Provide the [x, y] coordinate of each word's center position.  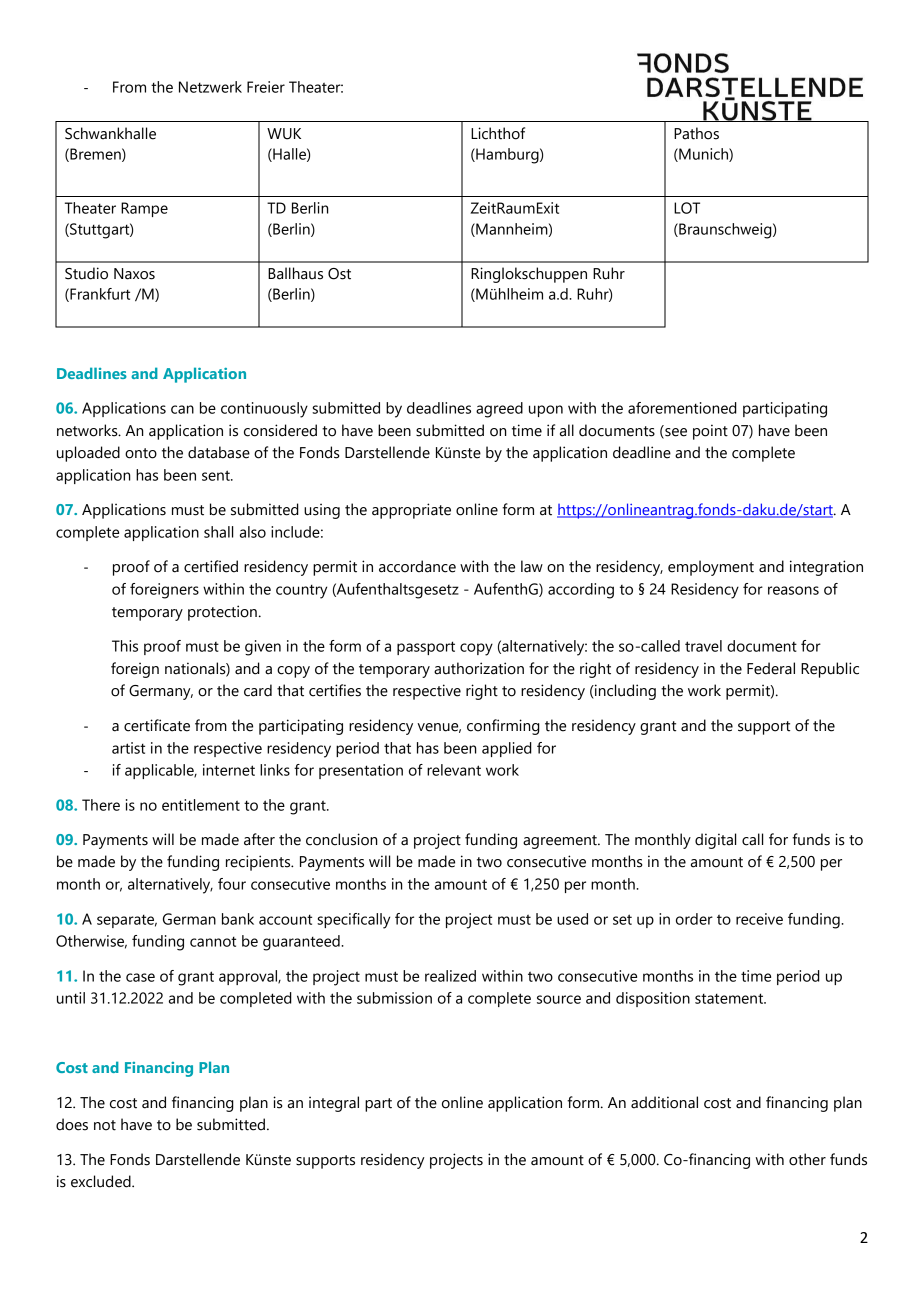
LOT [687, 208]
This [125, 646]
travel [703, 646]
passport [426, 648]
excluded [102, 1181]
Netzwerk [210, 87]
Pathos [696, 133]
